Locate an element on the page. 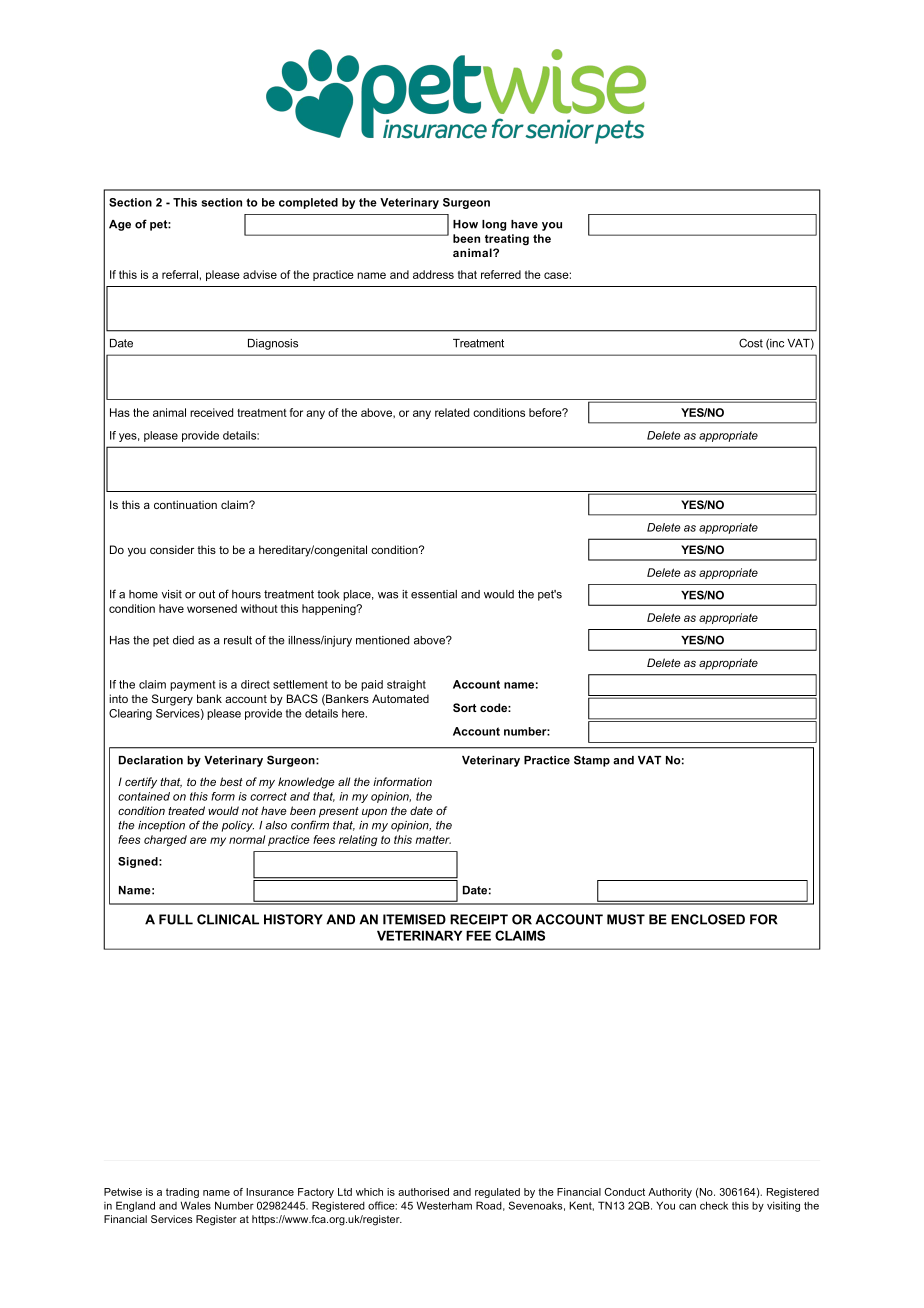 The width and height of the page is (924, 1308). Authority is located at coordinates (670, 1193).
